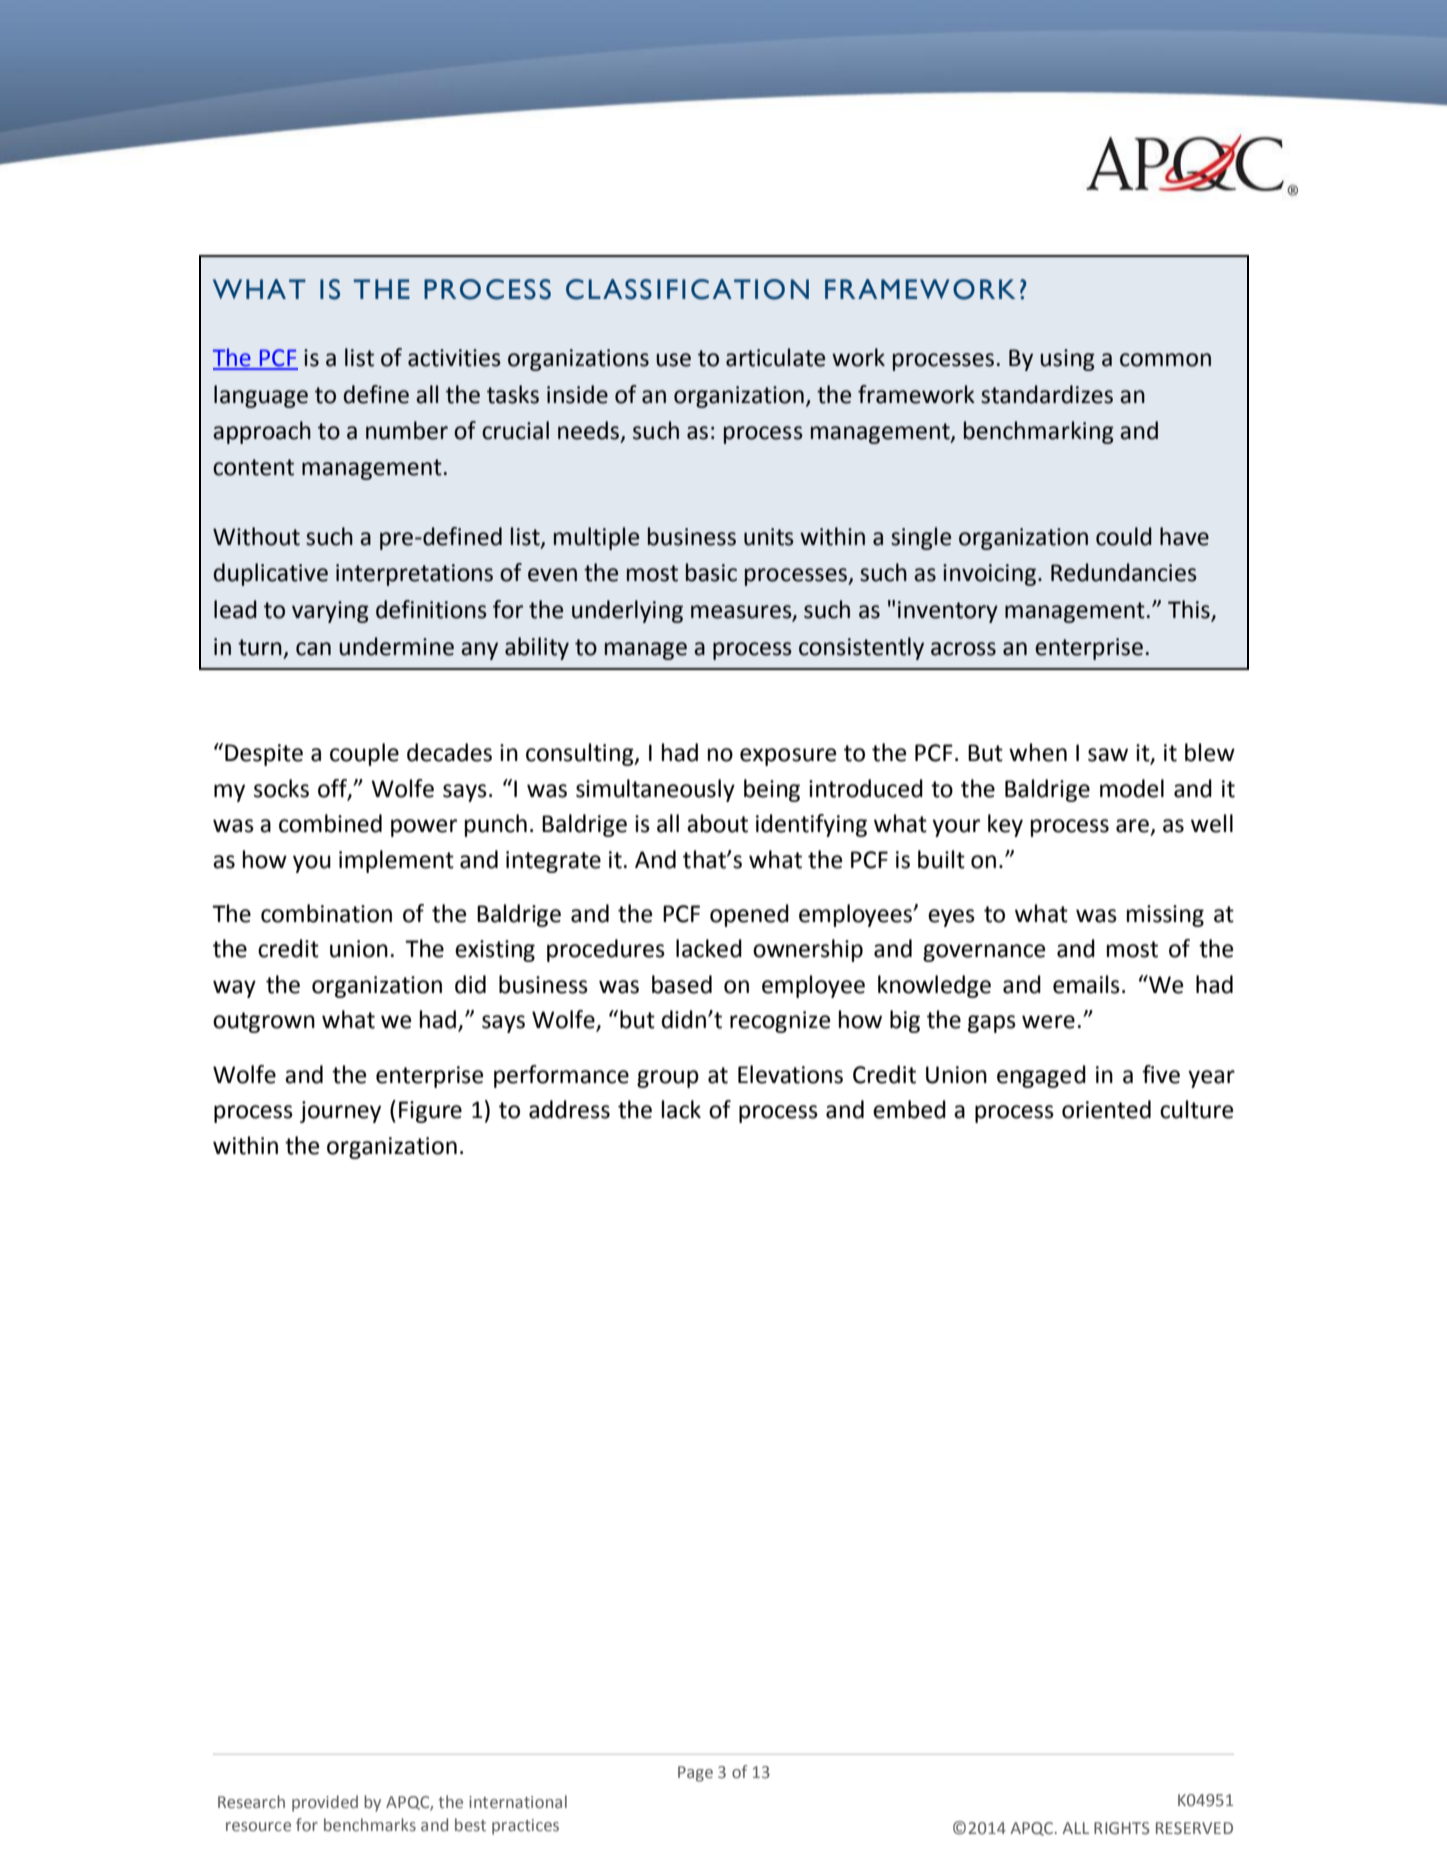 The height and width of the screenshot is (1873, 1447). I want to click on exposure, so click(788, 757).
